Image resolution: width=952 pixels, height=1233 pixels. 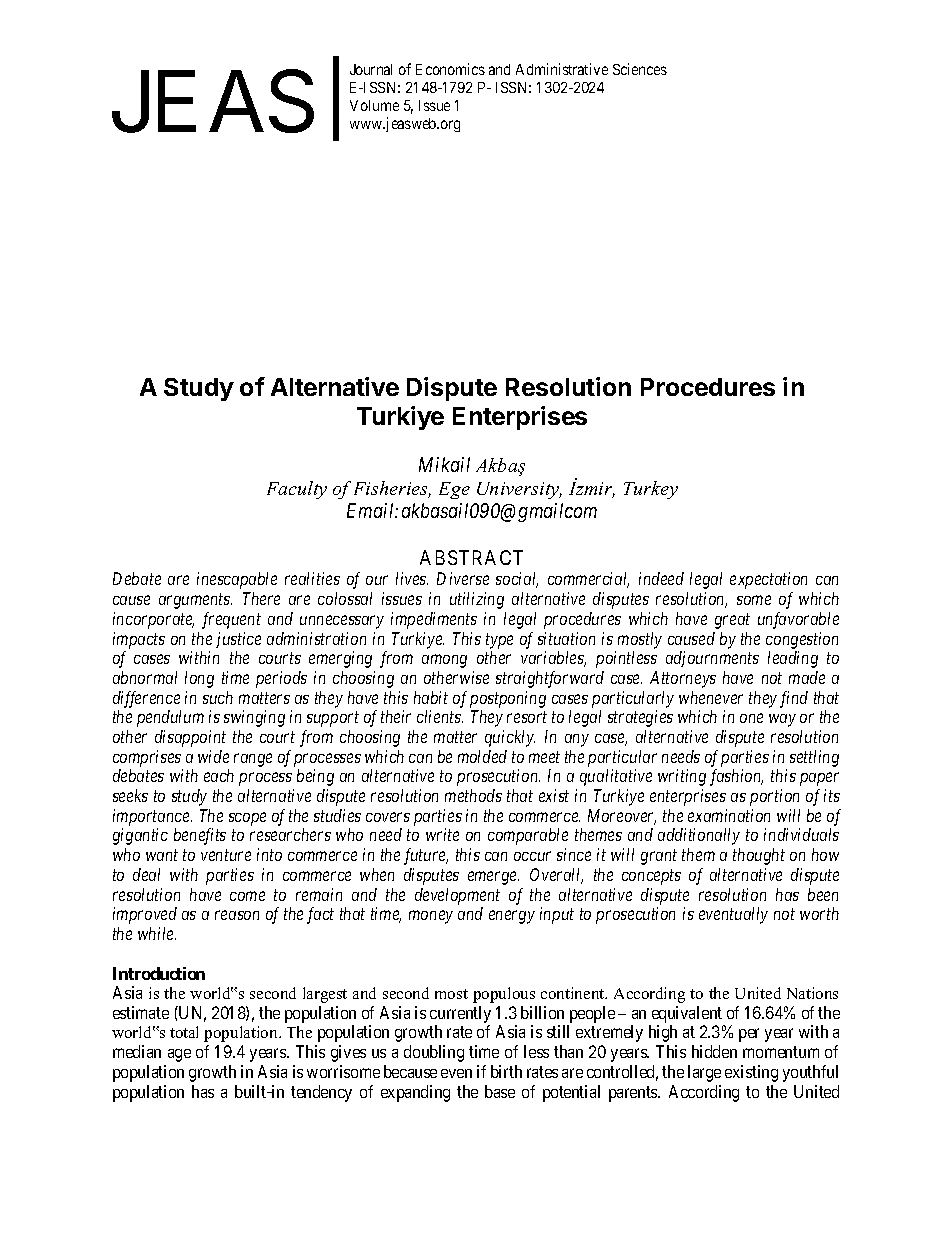 What do you see at coordinates (651, 490) in the screenshot?
I see `Turkey` at bounding box center [651, 490].
